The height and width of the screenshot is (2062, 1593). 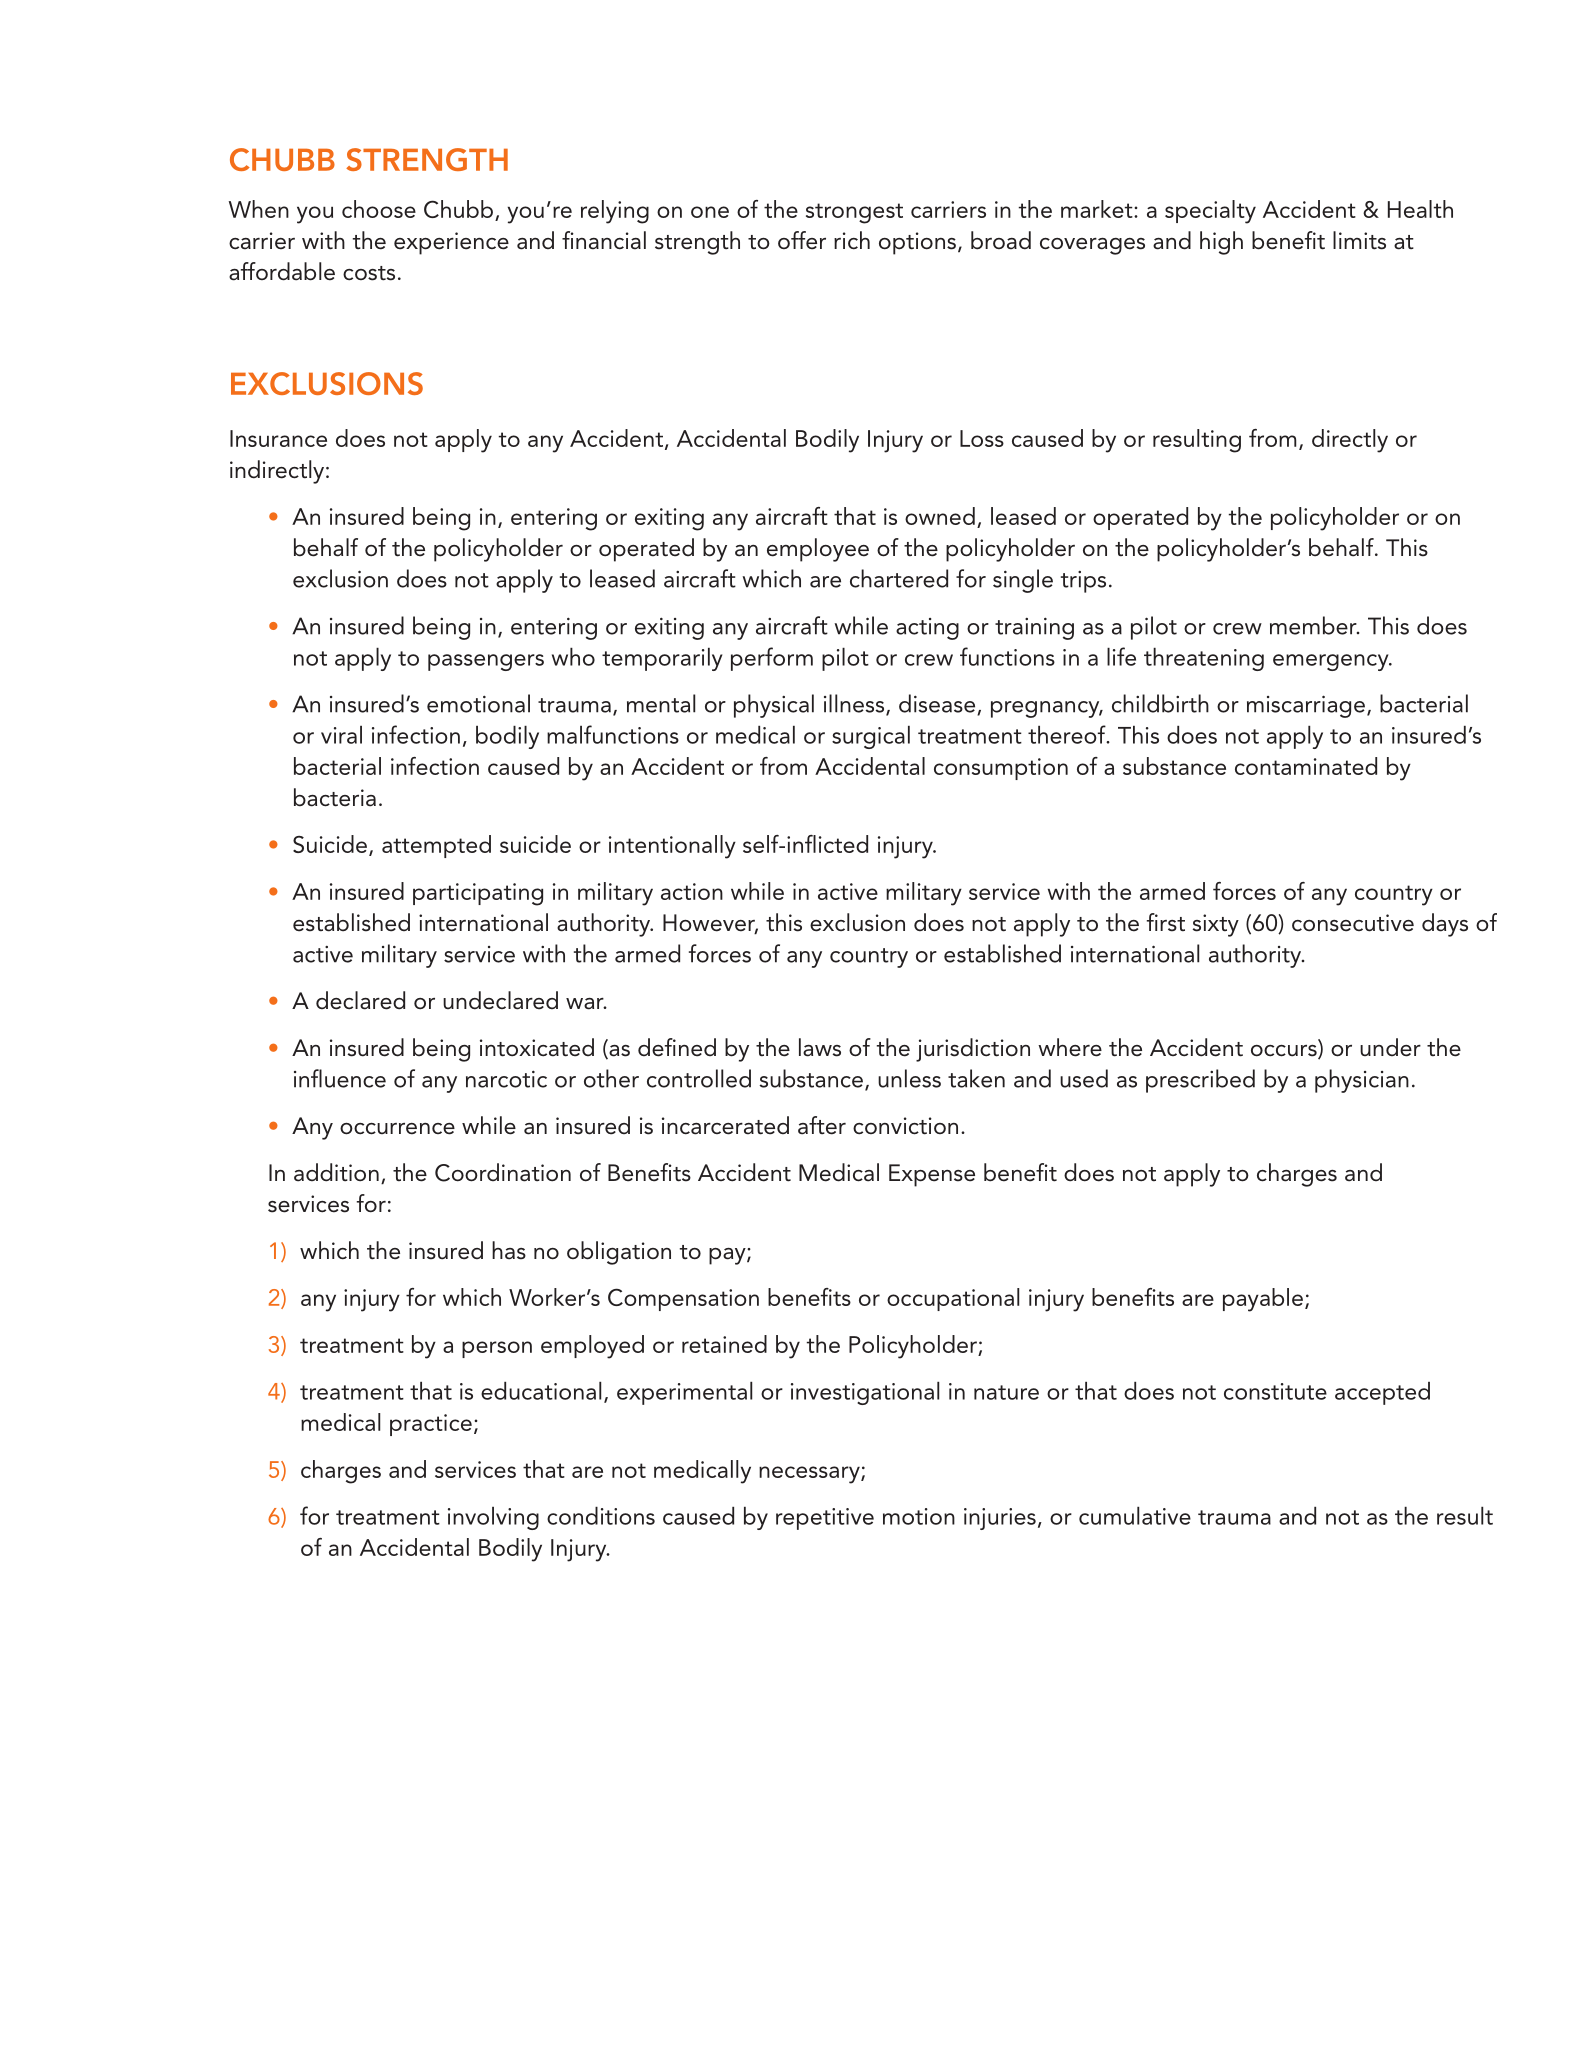 What do you see at coordinates (772, 659) in the screenshot?
I see `perform` at bounding box center [772, 659].
